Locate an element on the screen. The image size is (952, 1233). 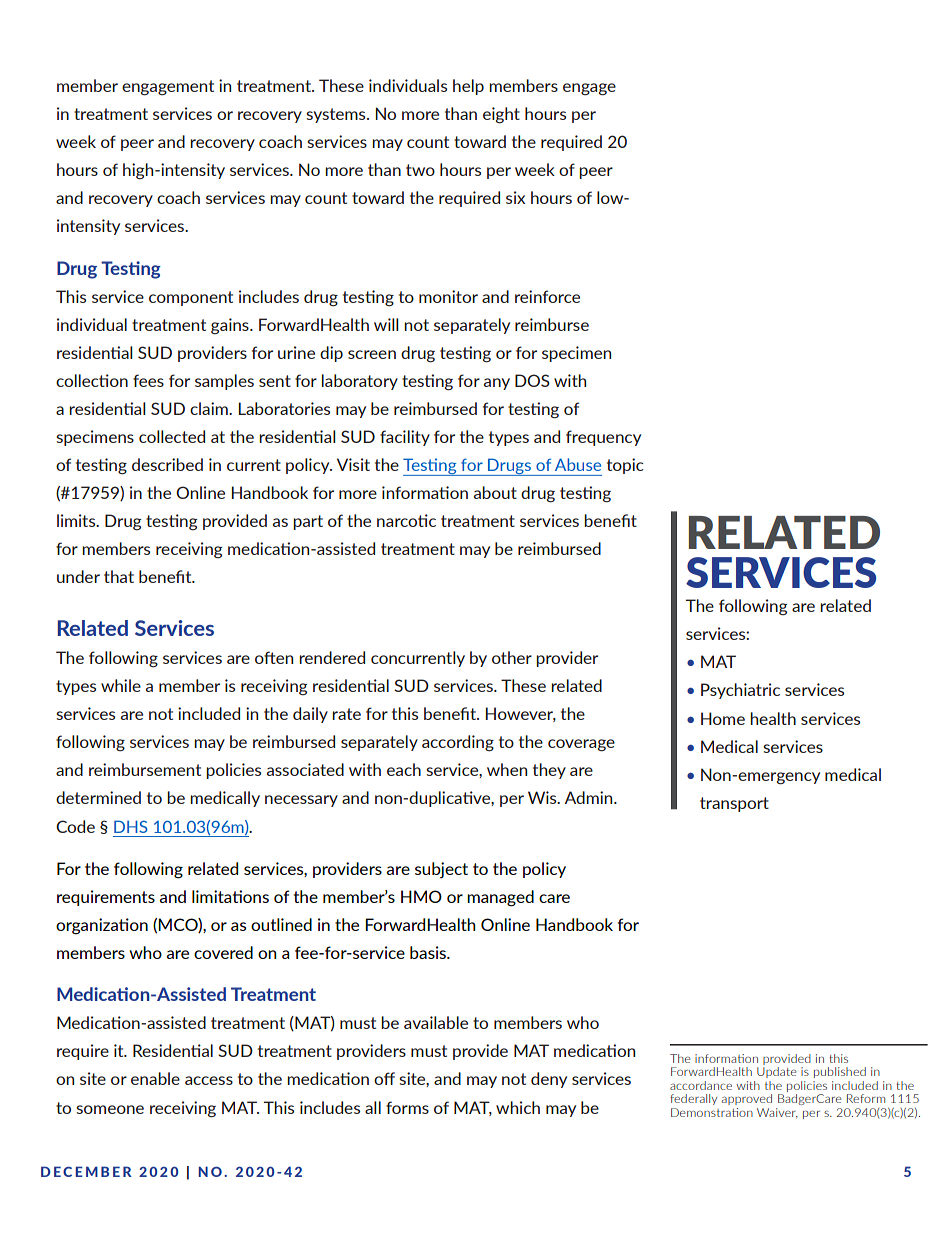
that is located at coordinates (119, 576).
